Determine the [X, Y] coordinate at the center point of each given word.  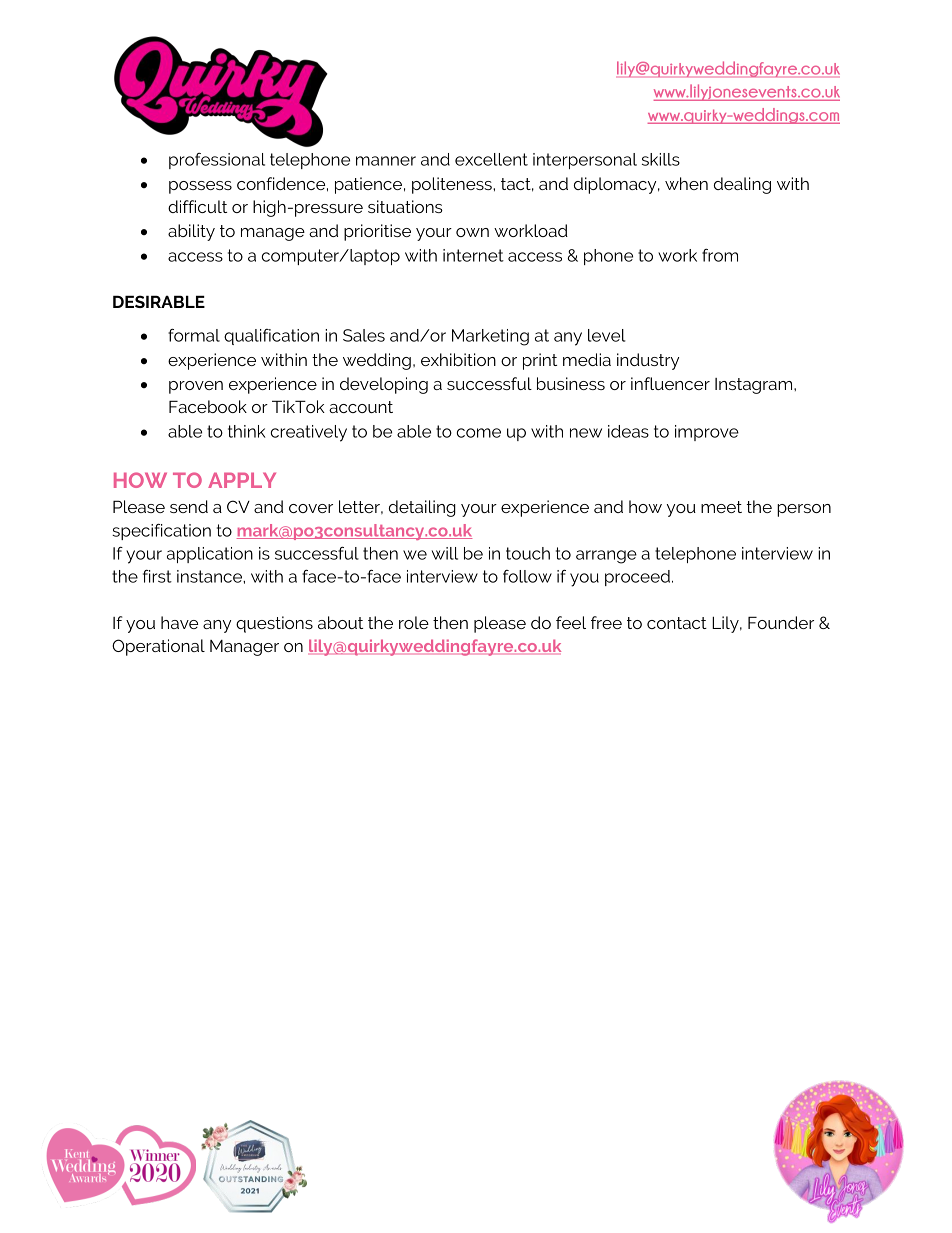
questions [274, 624]
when [686, 183]
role [414, 622]
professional [217, 161]
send [189, 506]
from [720, 255]
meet [721, 507]
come [479, 433]
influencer [670, 383]
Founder [781, 622]
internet [473, 255]
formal [194, 335]
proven [196, 387]
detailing [422, 508]
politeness [453, 185]
